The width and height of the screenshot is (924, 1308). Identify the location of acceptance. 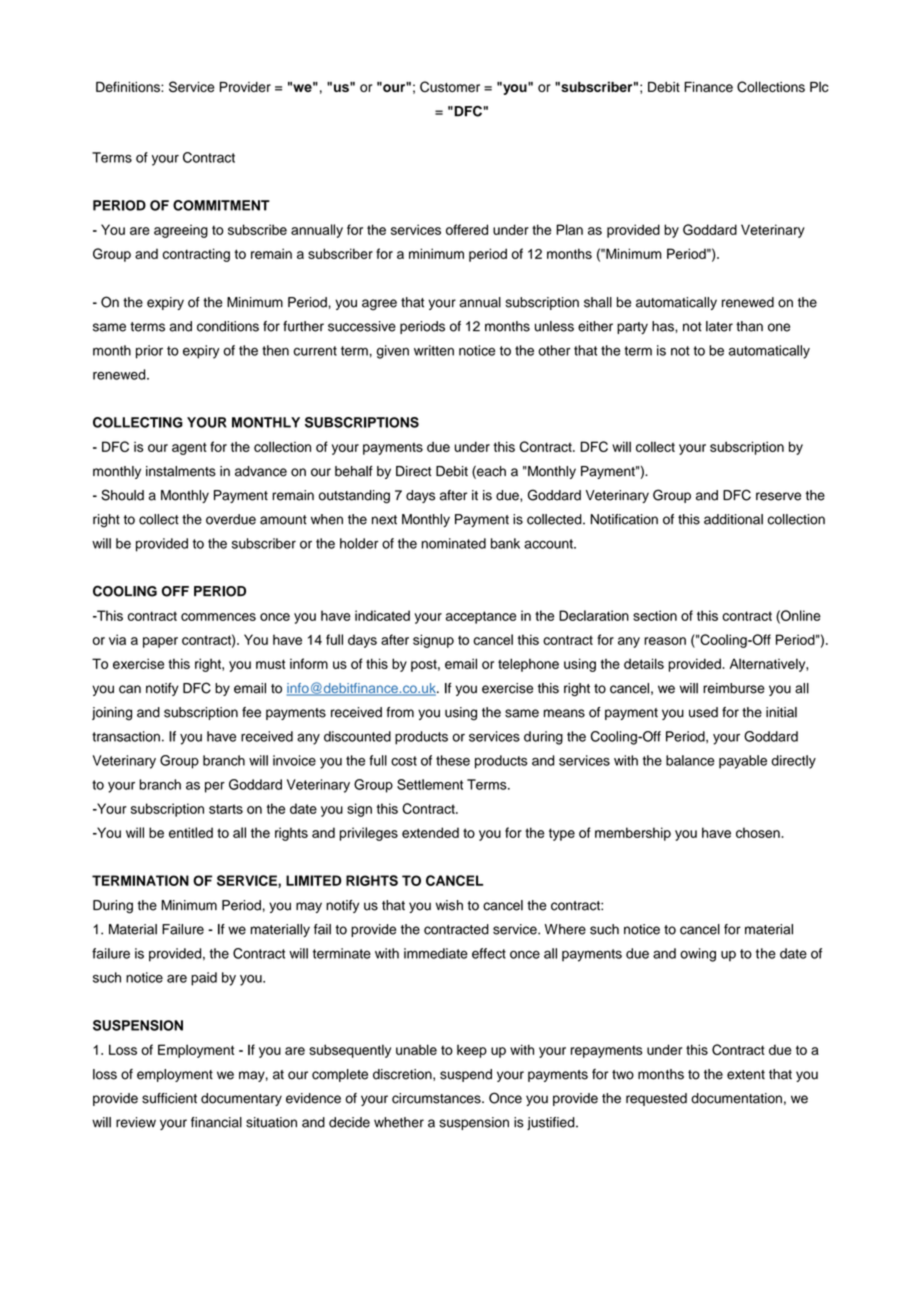
(481, 617).
